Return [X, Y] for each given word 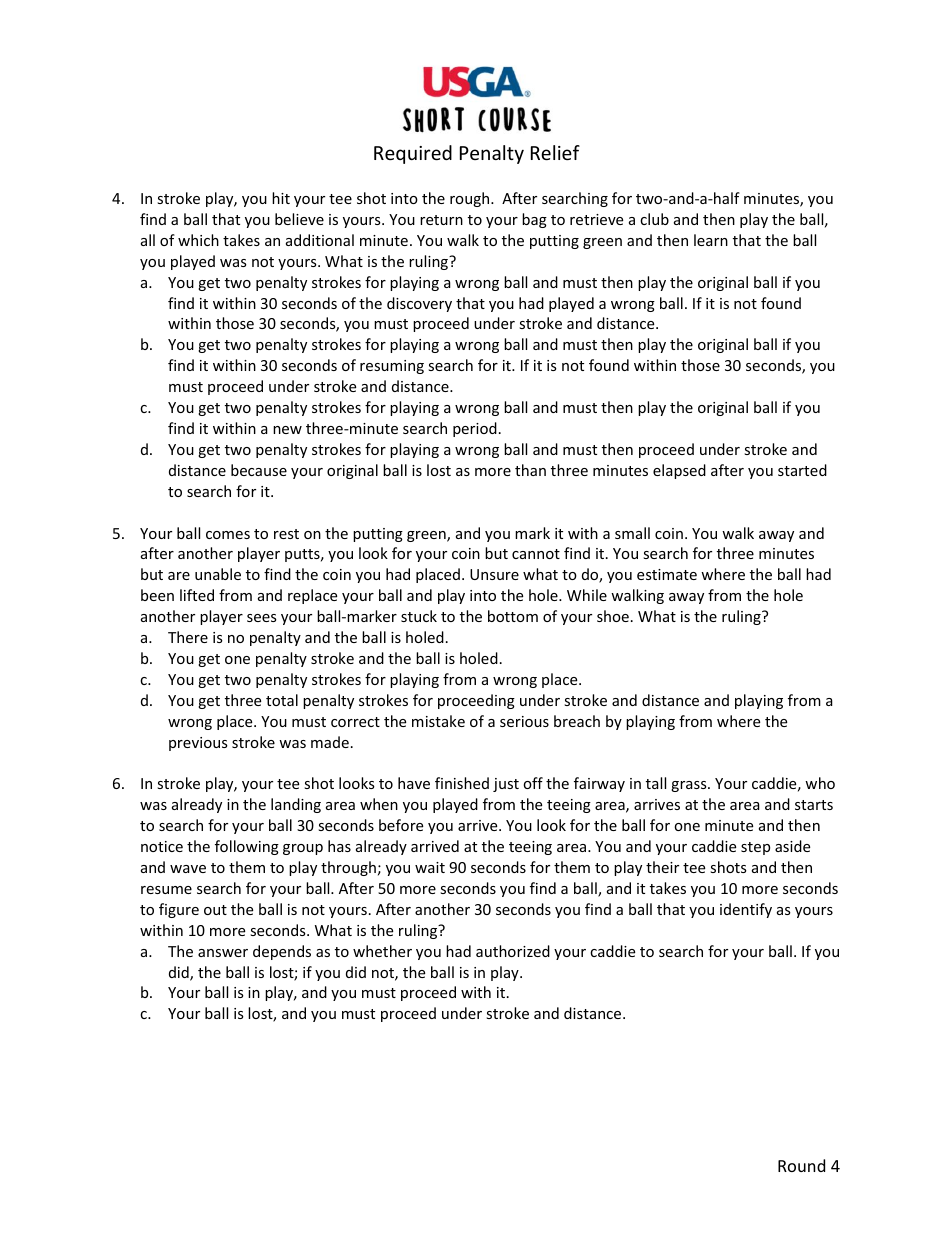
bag [534, 220]
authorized [513, 951]
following [247, 847]
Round [801, 1165]
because [259, 470]
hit [281, 198]
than [530, 470]
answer [223, 953]
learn [711, 240]
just [506, 785]
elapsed [679, 471]
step [755, 848]
